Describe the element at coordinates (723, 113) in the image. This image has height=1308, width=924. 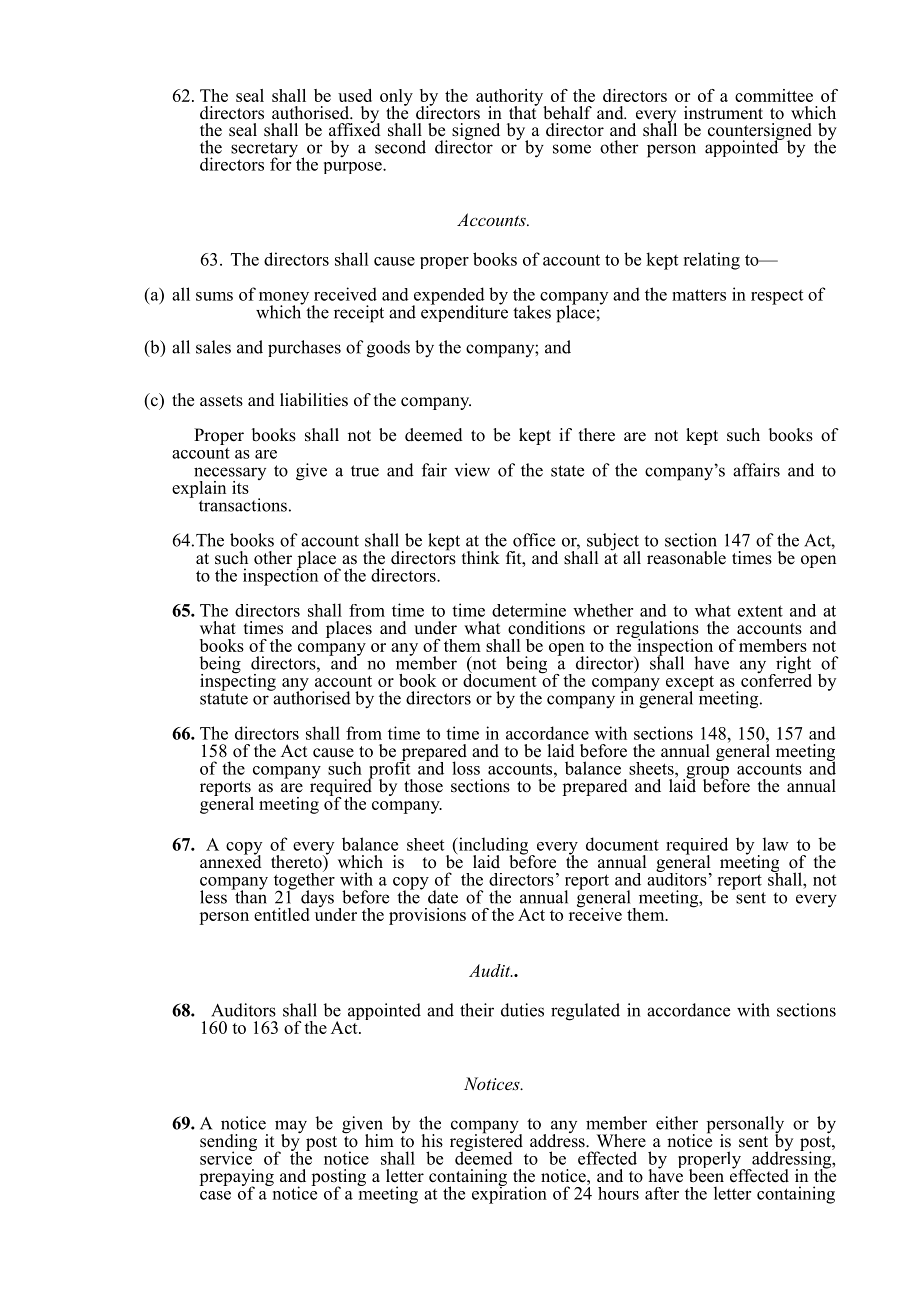
I see `instrument` at that location.
